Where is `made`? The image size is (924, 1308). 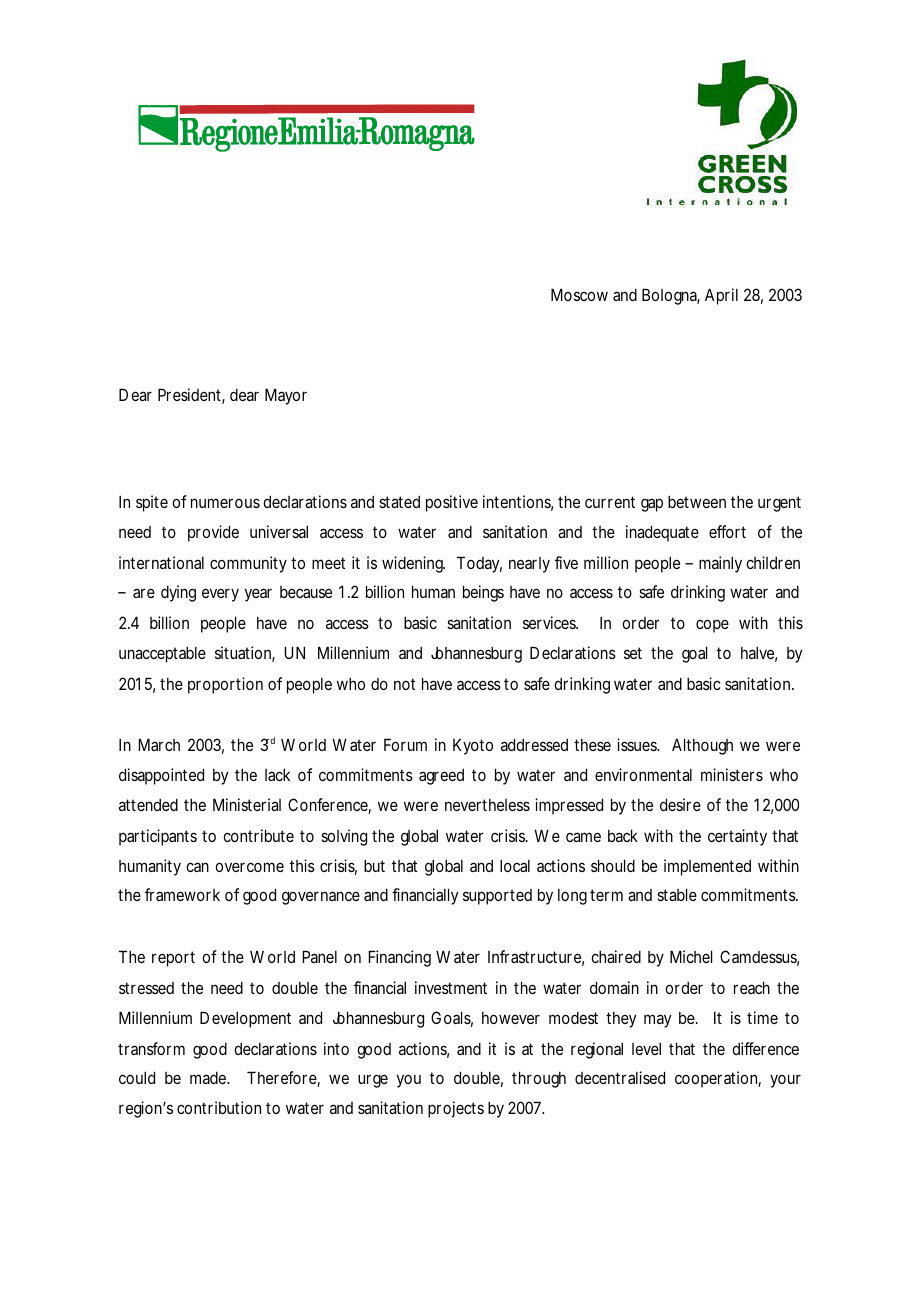
made is located at coordinates (209, 1077).
